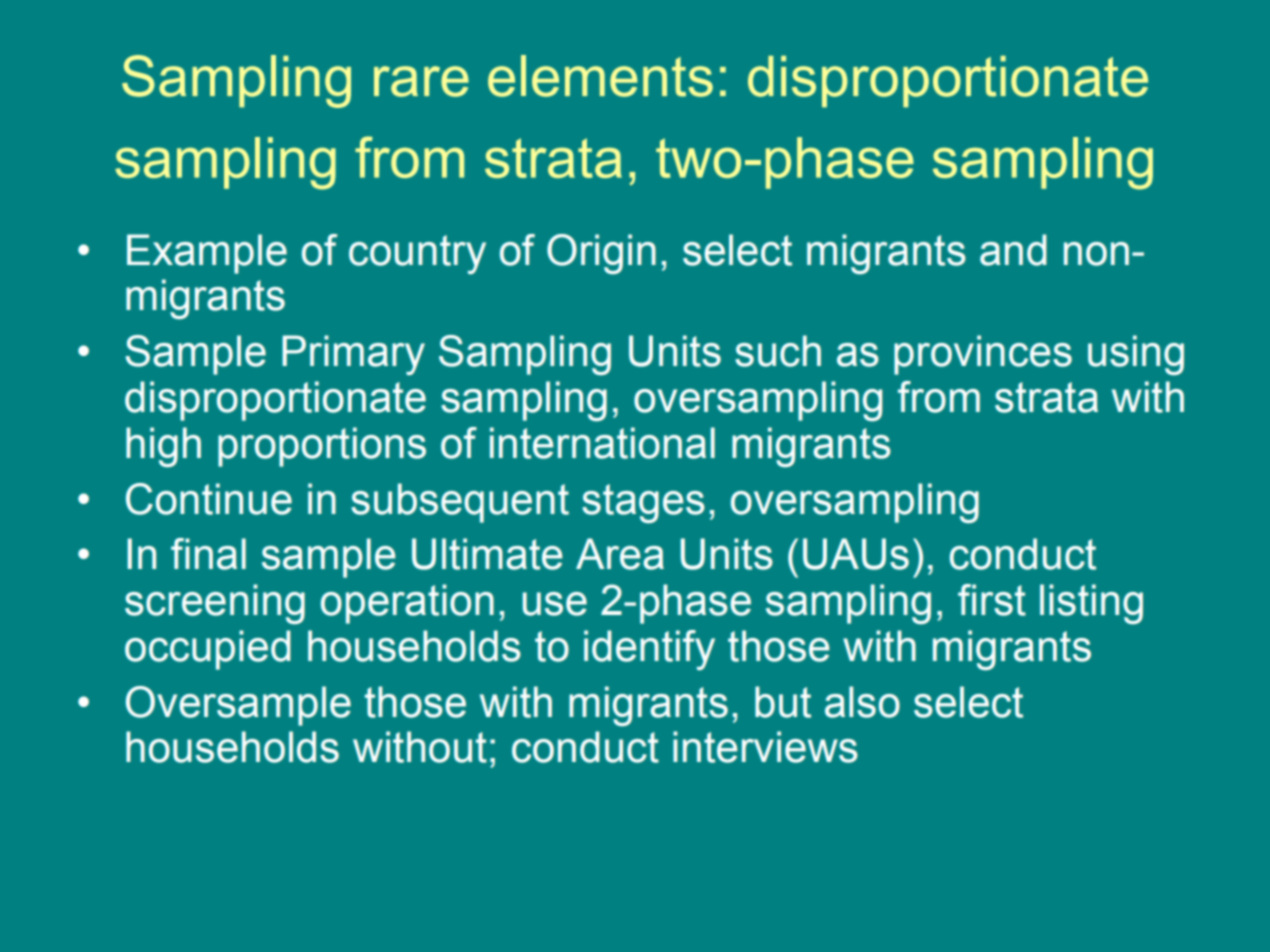 This screenshot has width=1270, height=952. What do you see at coordinates (643, 503) in the screenshot?
I see `stages` at bounding box center [643, 503].
